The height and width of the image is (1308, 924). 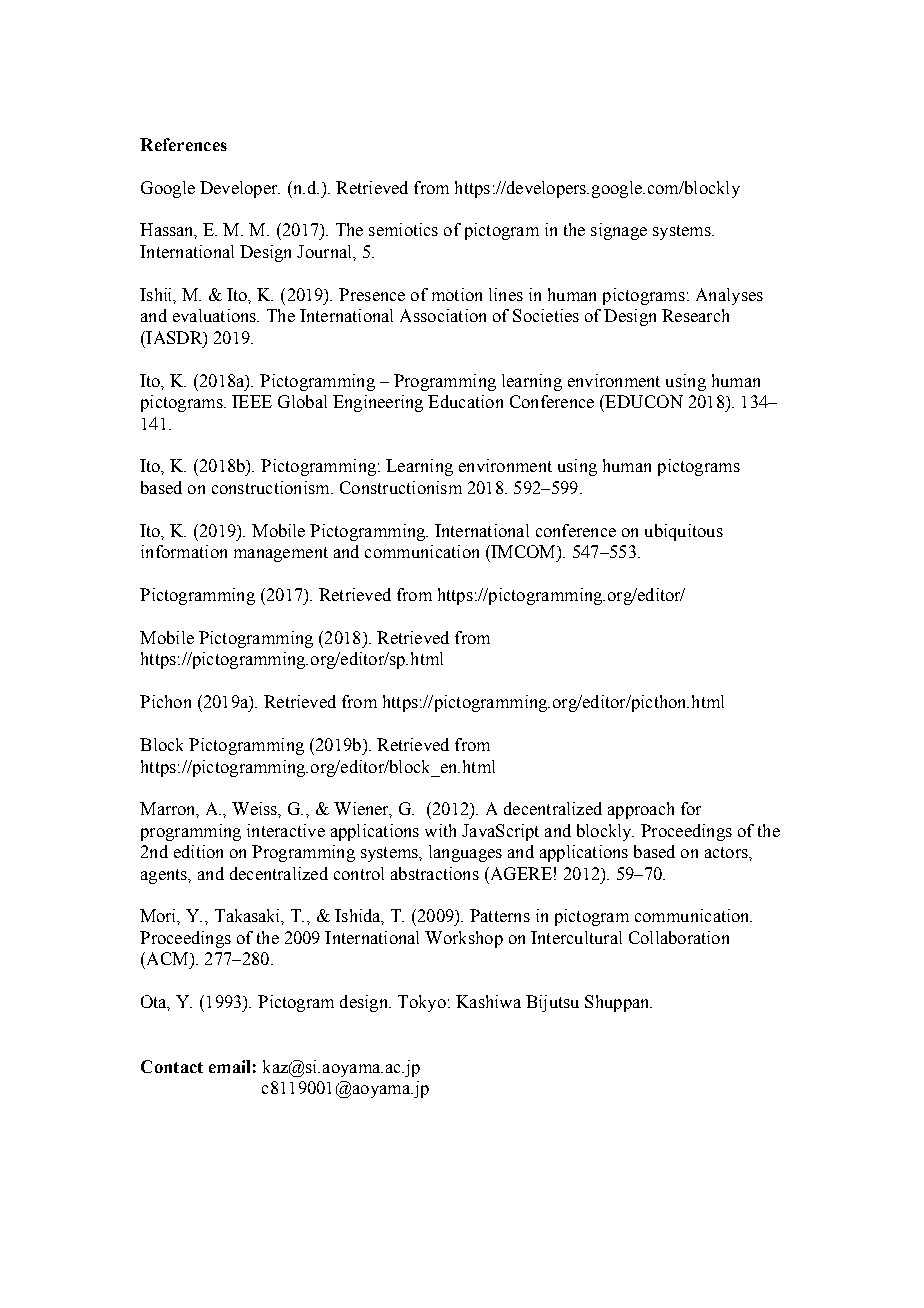 I want to click on Tokyo, so click(x=422, y=1003).
